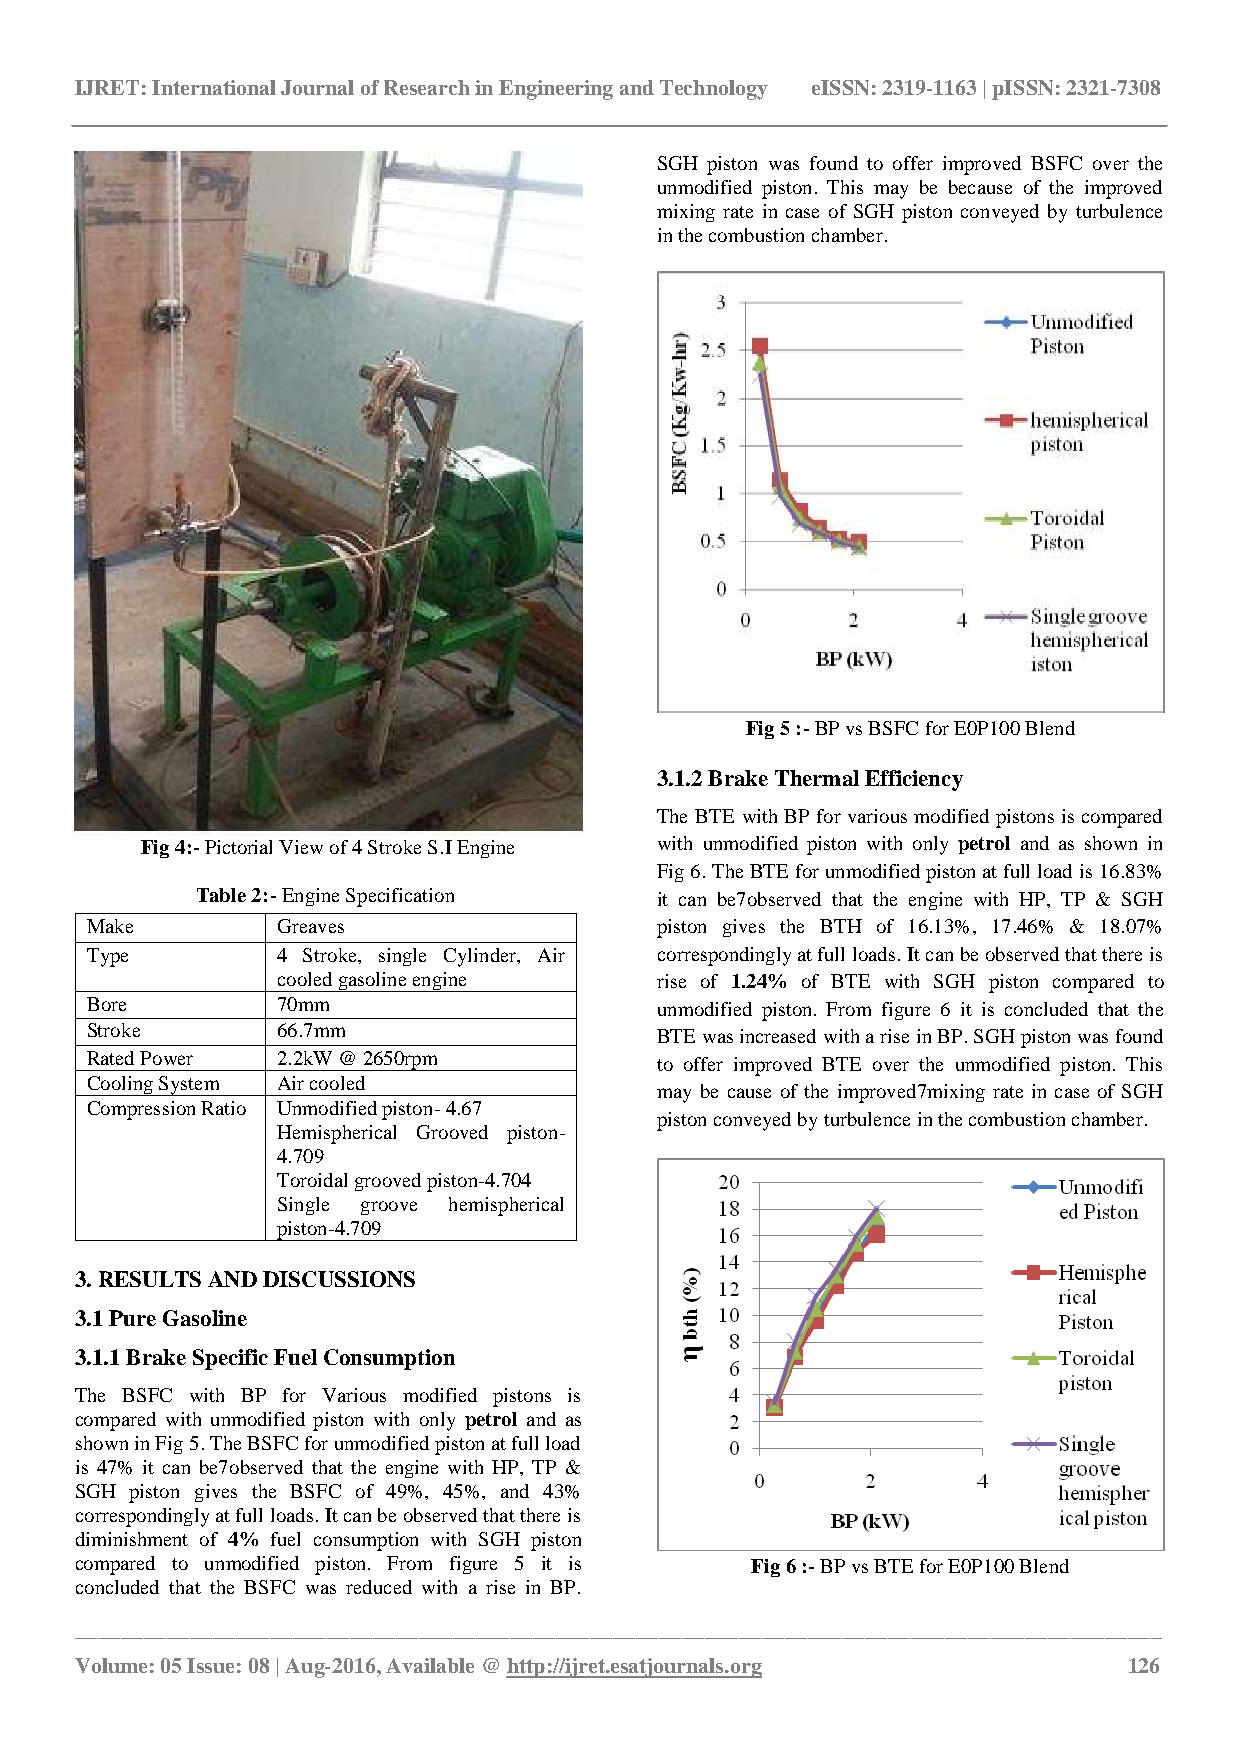  What do you see at coordinates (301, 847) in the document?
I see `View` at bounding box center [301, 847].
